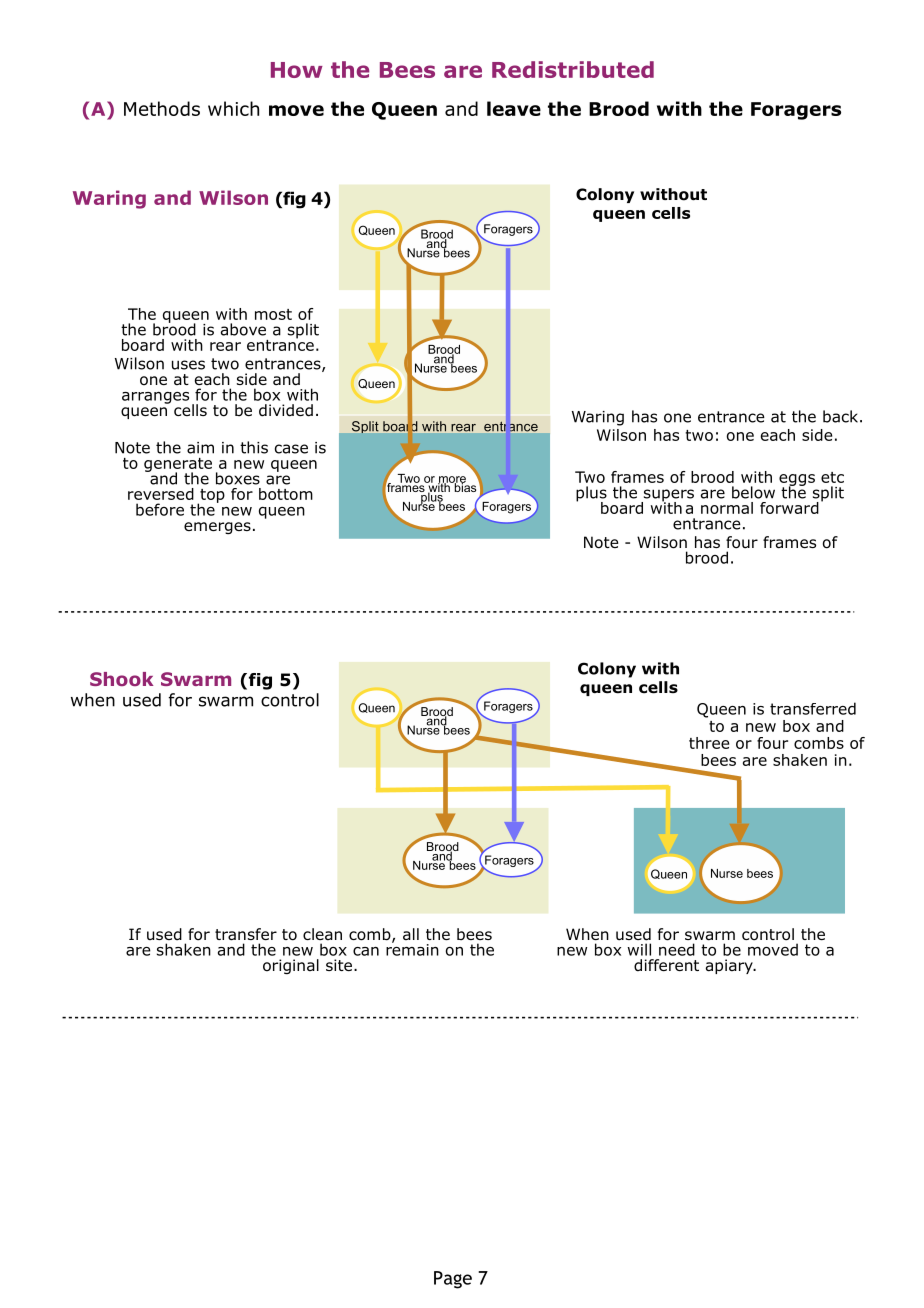 This screenshot has height=1308, width=924. I want to click on above, so click(243, 329).
